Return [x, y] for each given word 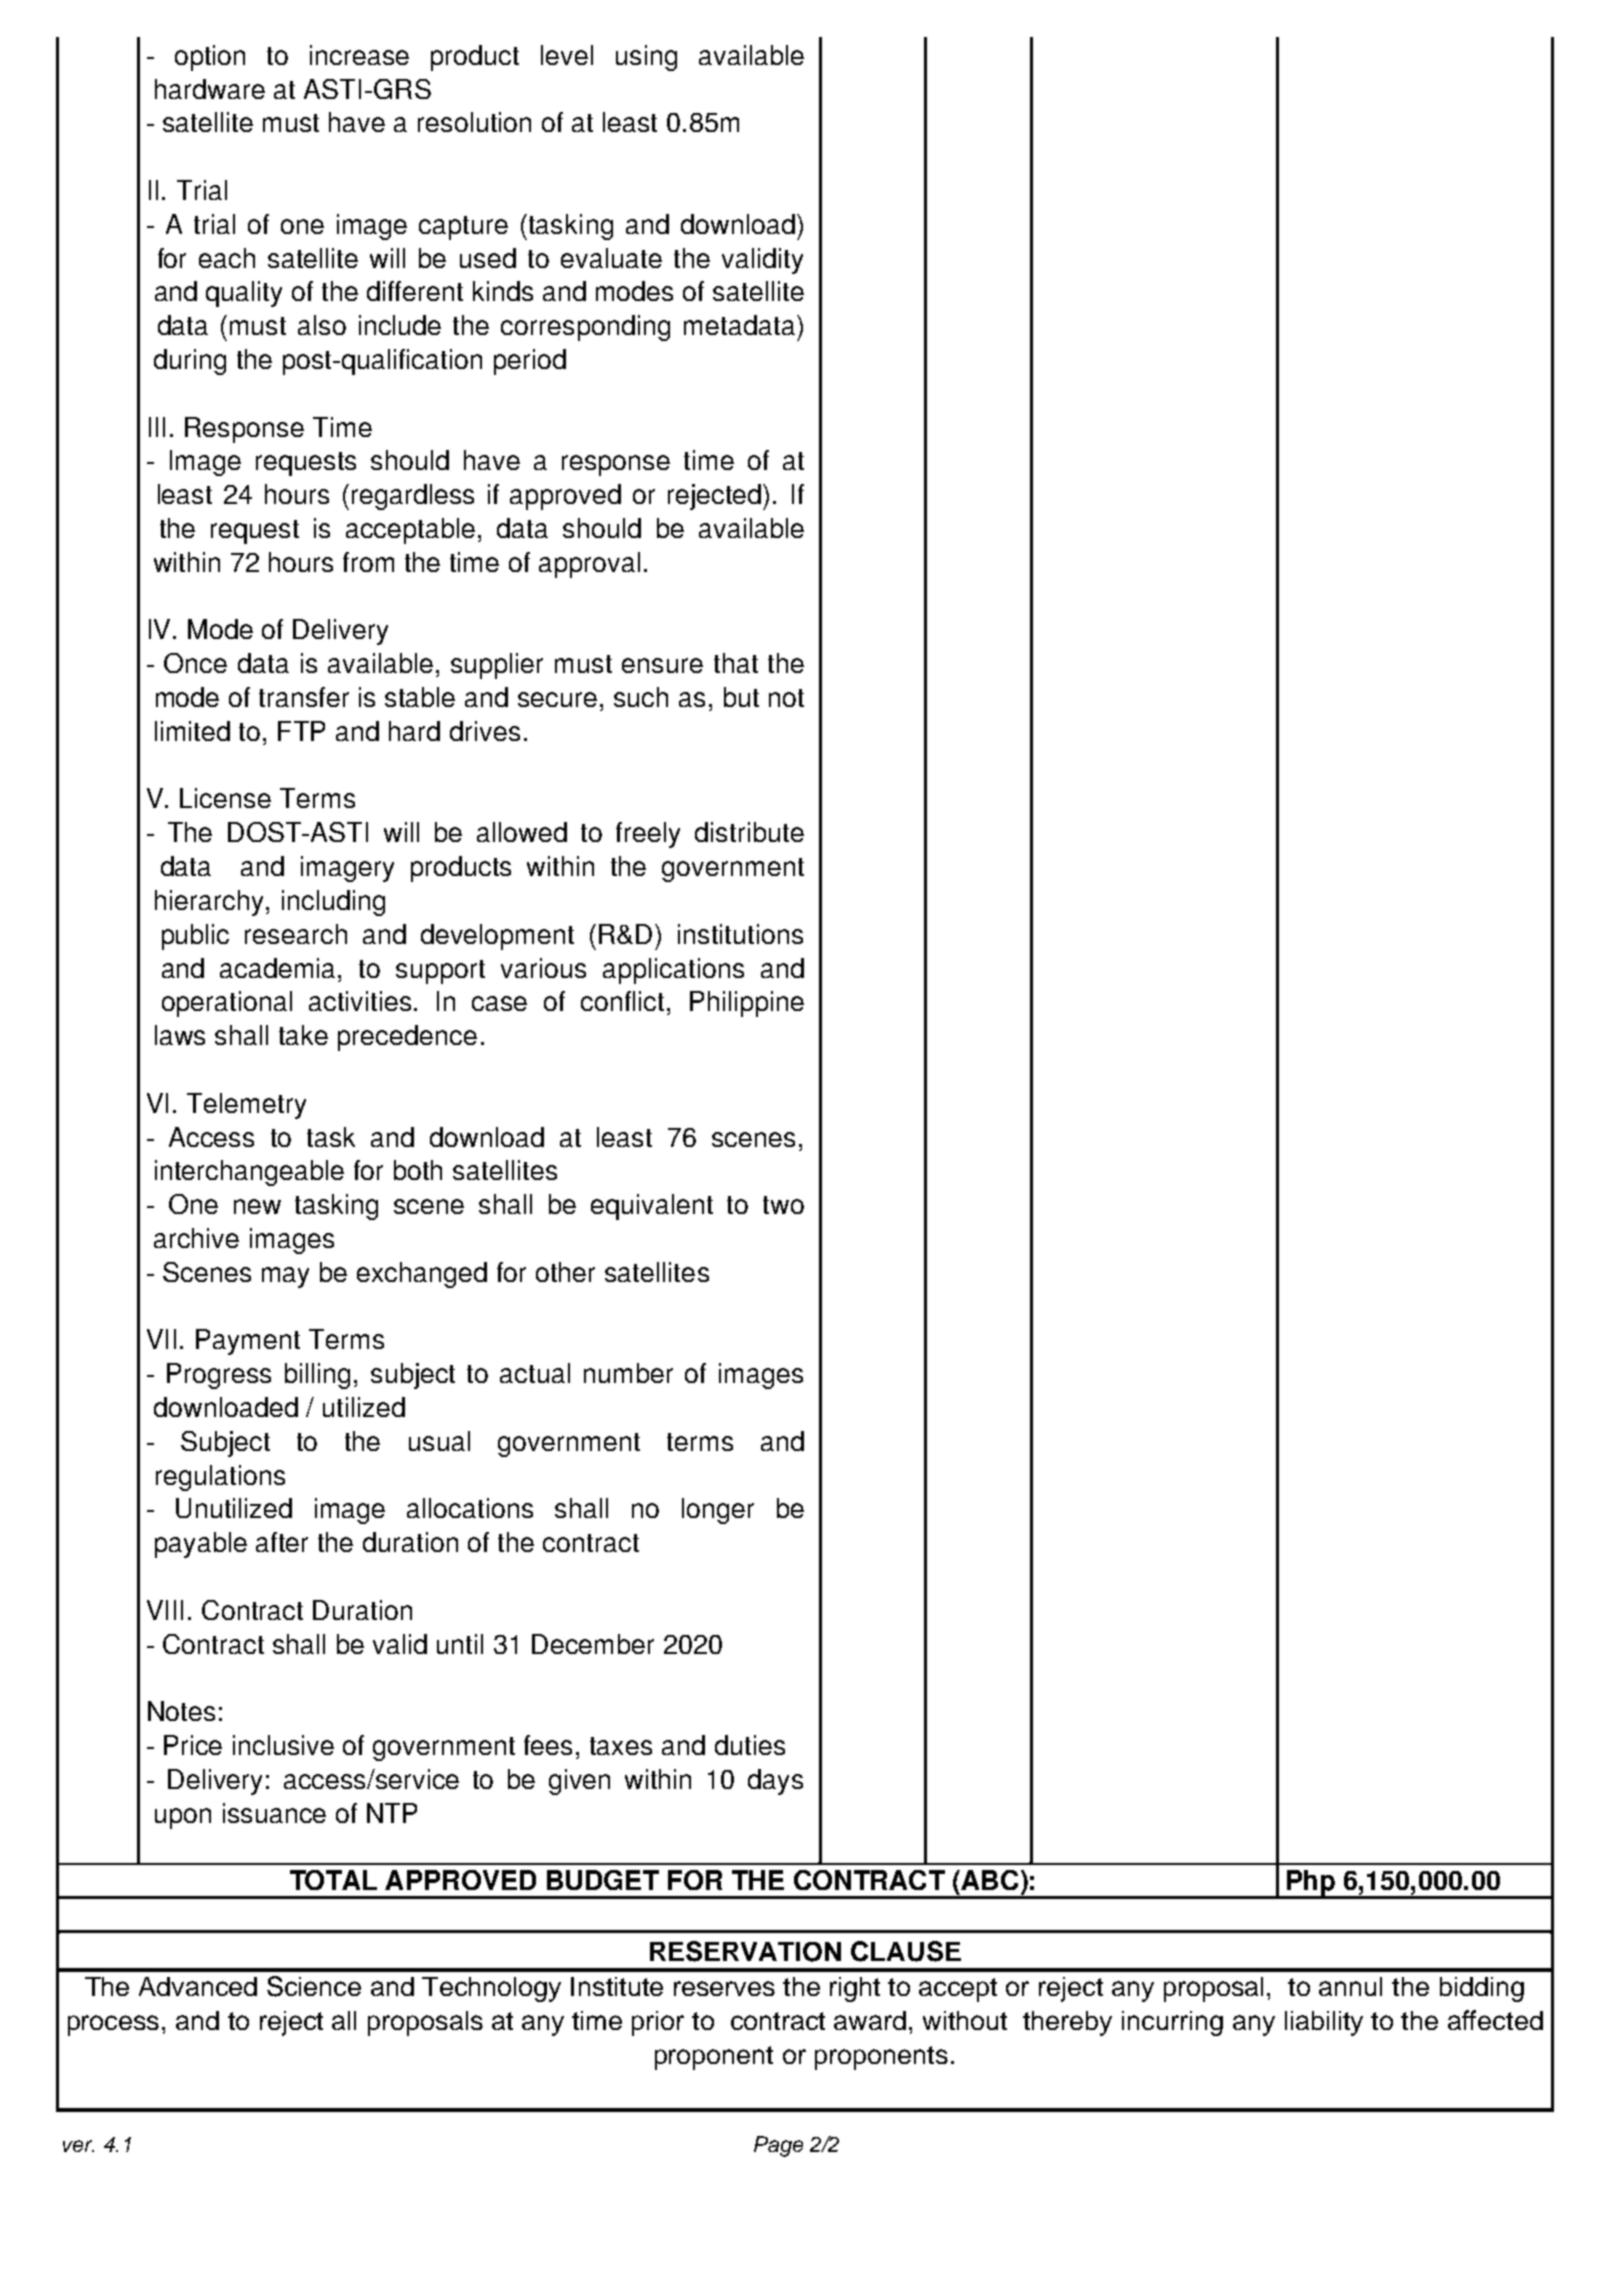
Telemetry [246, 1106]
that [736, 663]
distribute [749, 832]
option [210, 58]
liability [1324, 2023]
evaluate [611, 258]
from [368, 562]
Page [778, 2146]
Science [314, 1986]
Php [1311, 1884]
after [282, 1542]
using [646, 58]
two [783, 1205]
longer [718, 1511]
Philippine [747, 1004]
